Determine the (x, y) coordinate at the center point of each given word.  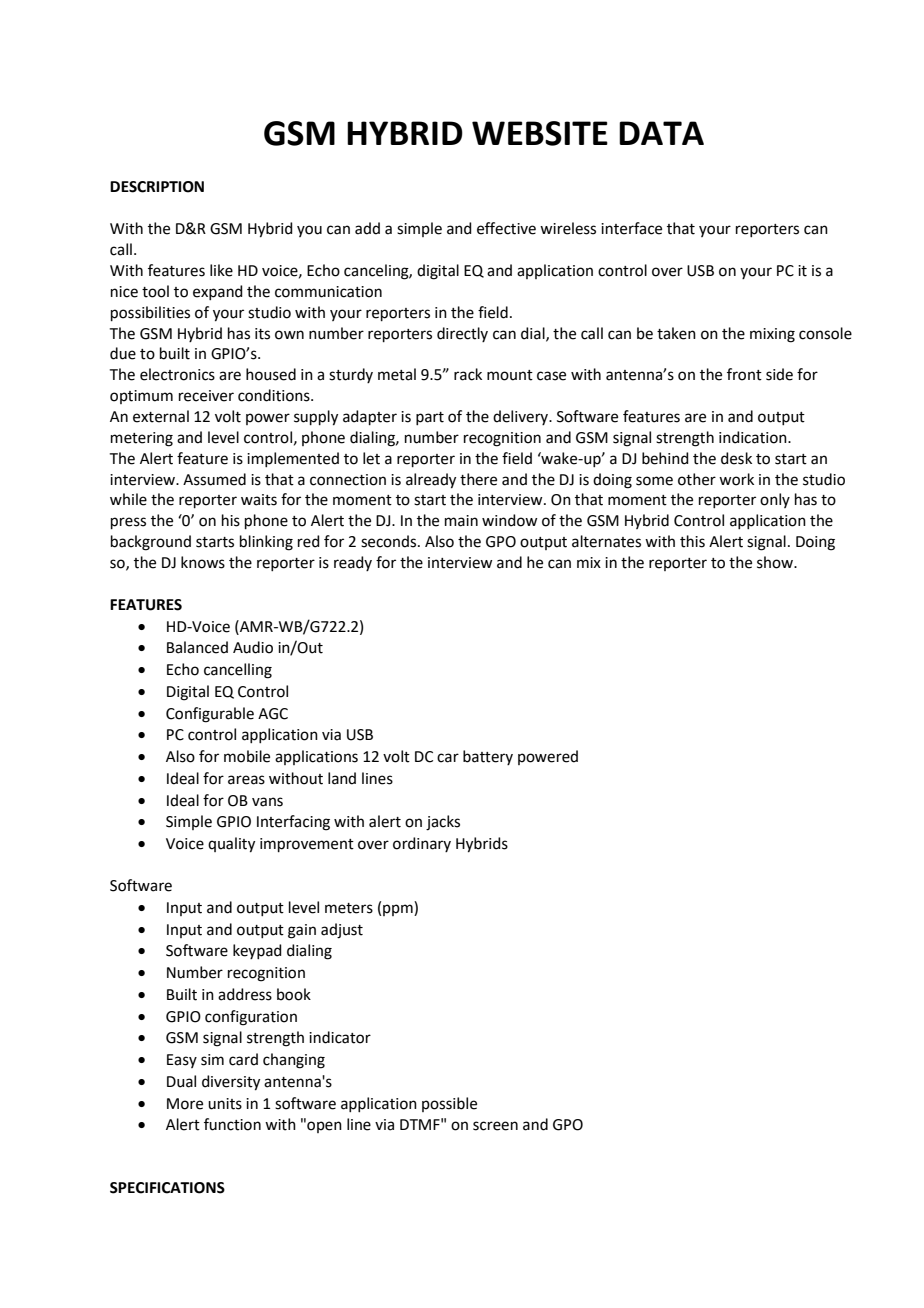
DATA (661, 133)
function (232, 1124)
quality (231, 845)
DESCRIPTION (157, 187)
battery (488, 757)
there (478, 479)
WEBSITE (540, 133)
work (736, 479)
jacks (443, 823)
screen (495, 1126)
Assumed (214, 479)
